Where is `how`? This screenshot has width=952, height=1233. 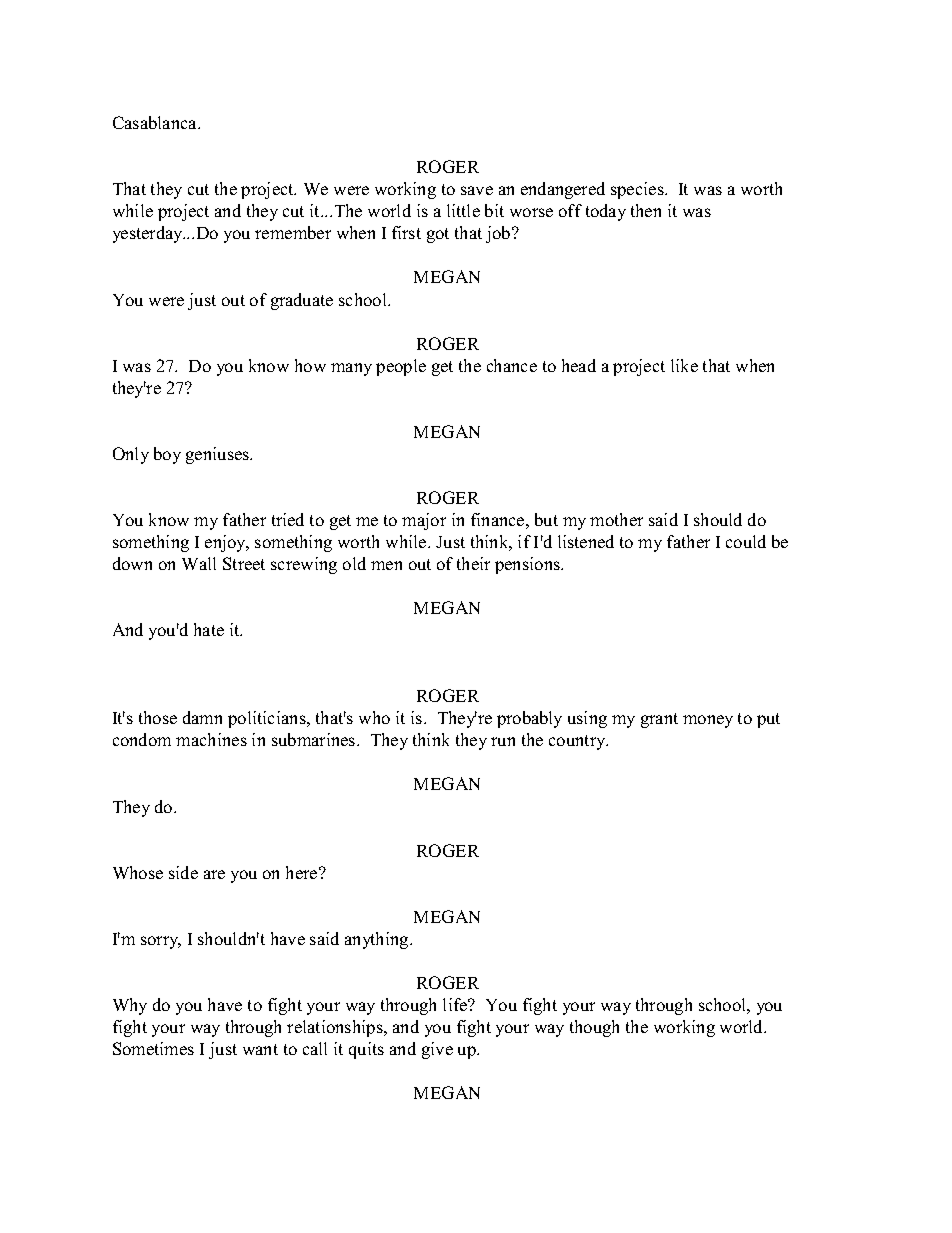
how is located at coordinates (310, 365).
